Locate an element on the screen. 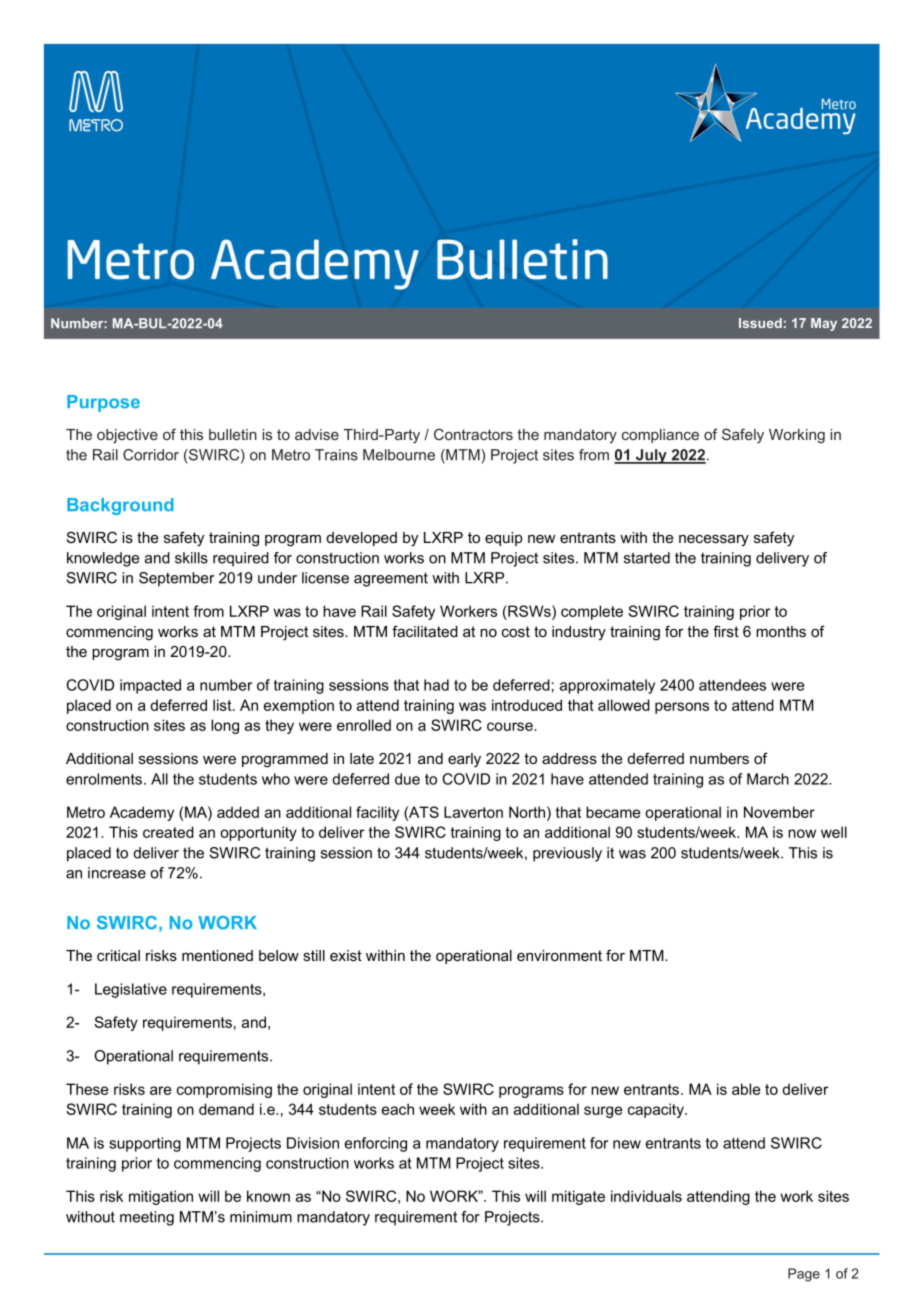  March is located at coordinates (768, 779).
